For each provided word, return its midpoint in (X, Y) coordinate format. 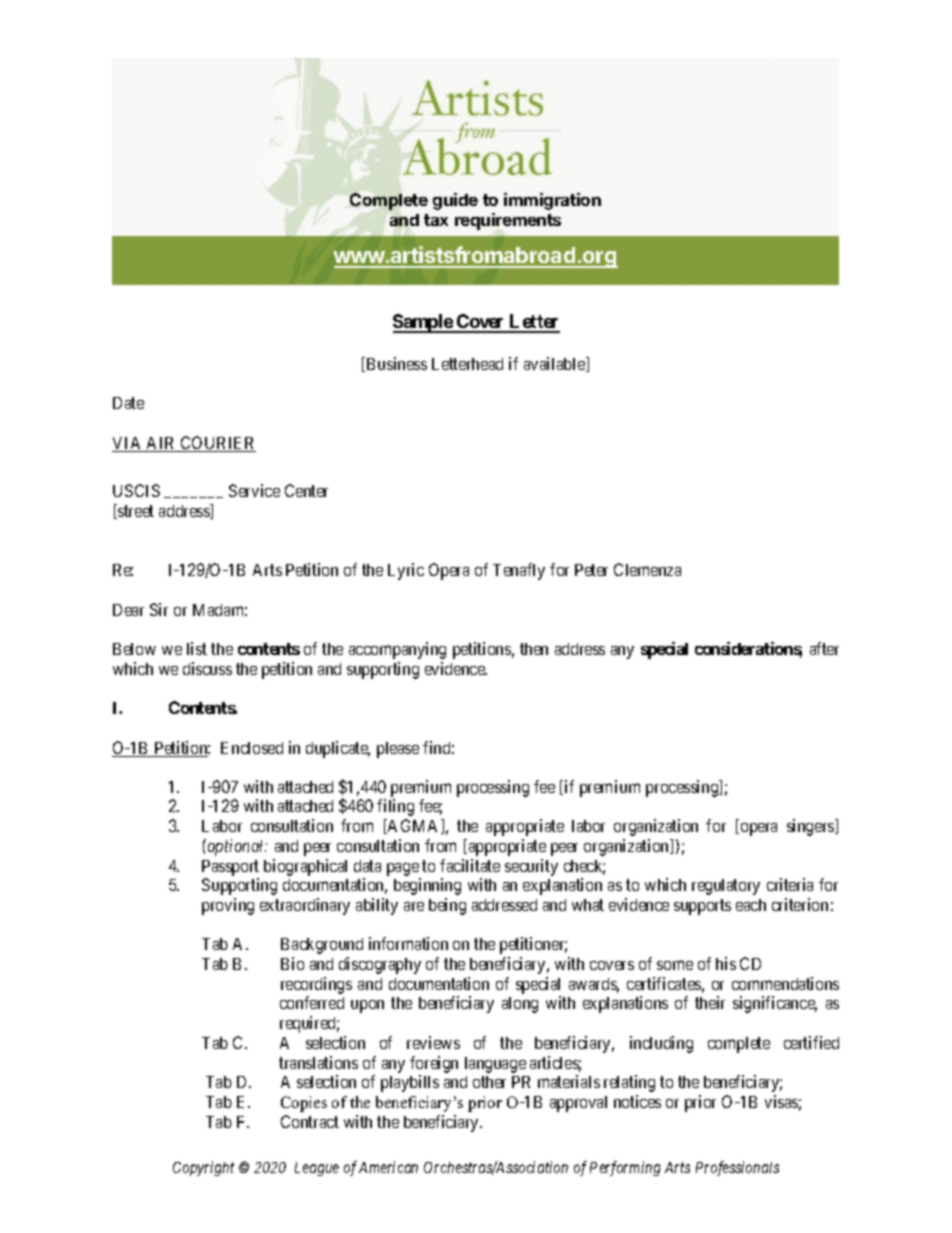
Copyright (203, 1168)
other (489, 1082)
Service (254, 490)
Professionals (737, 1168)
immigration (552, 201)
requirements (508, 221)
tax (436, 220)
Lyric (406, 571)
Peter (591, 570)
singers (811, 827)
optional (236, 847)
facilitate (470, 865)
